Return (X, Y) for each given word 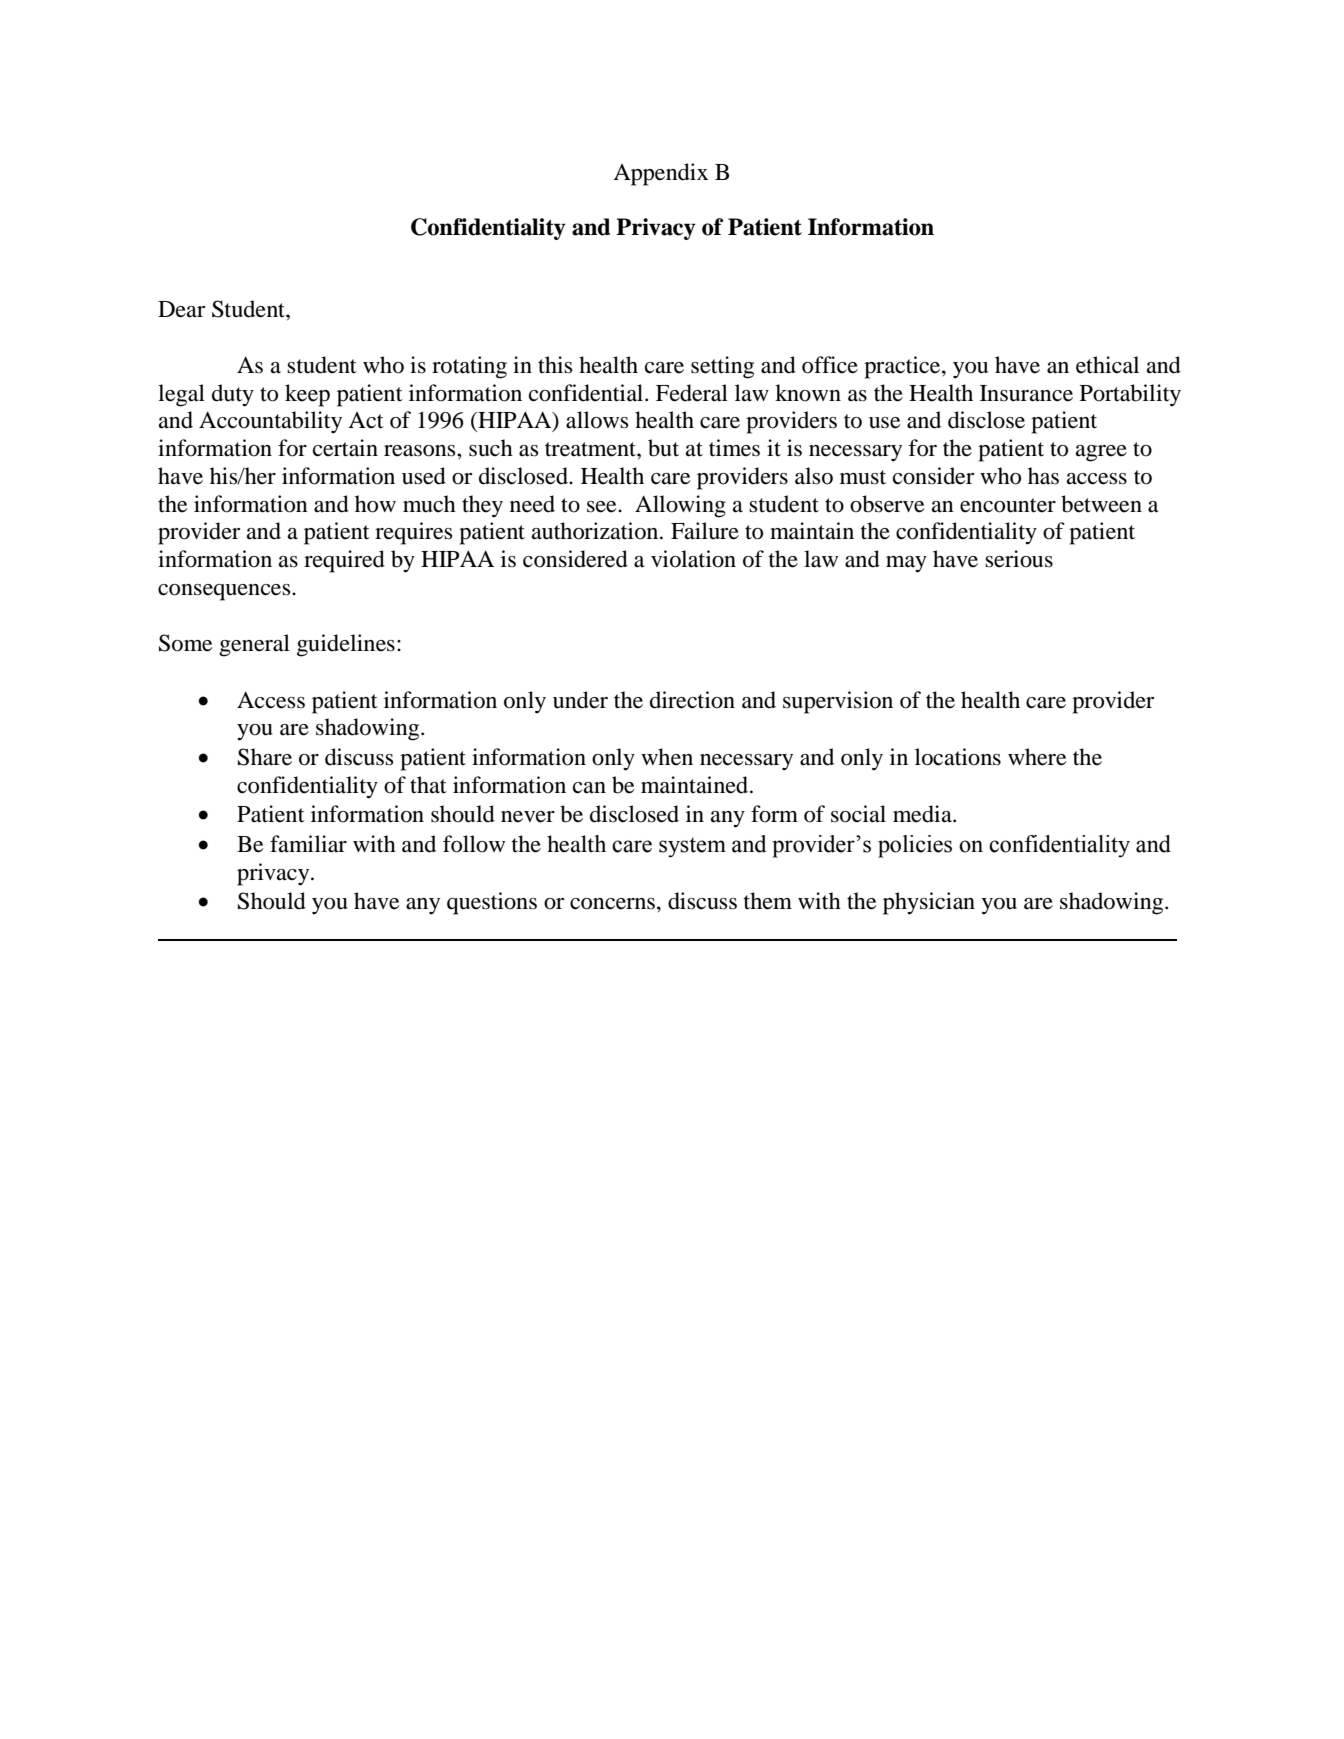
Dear (181, 309)
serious (1019, 559)
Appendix (660, 174)
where (1037, 757)
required (344, 561)
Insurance (1026, 393)
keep (307, 395)
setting (722, 367)
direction (692, 700)
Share (265, 757)
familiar (308, 844)
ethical (1107, 365)
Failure (705, 531)
